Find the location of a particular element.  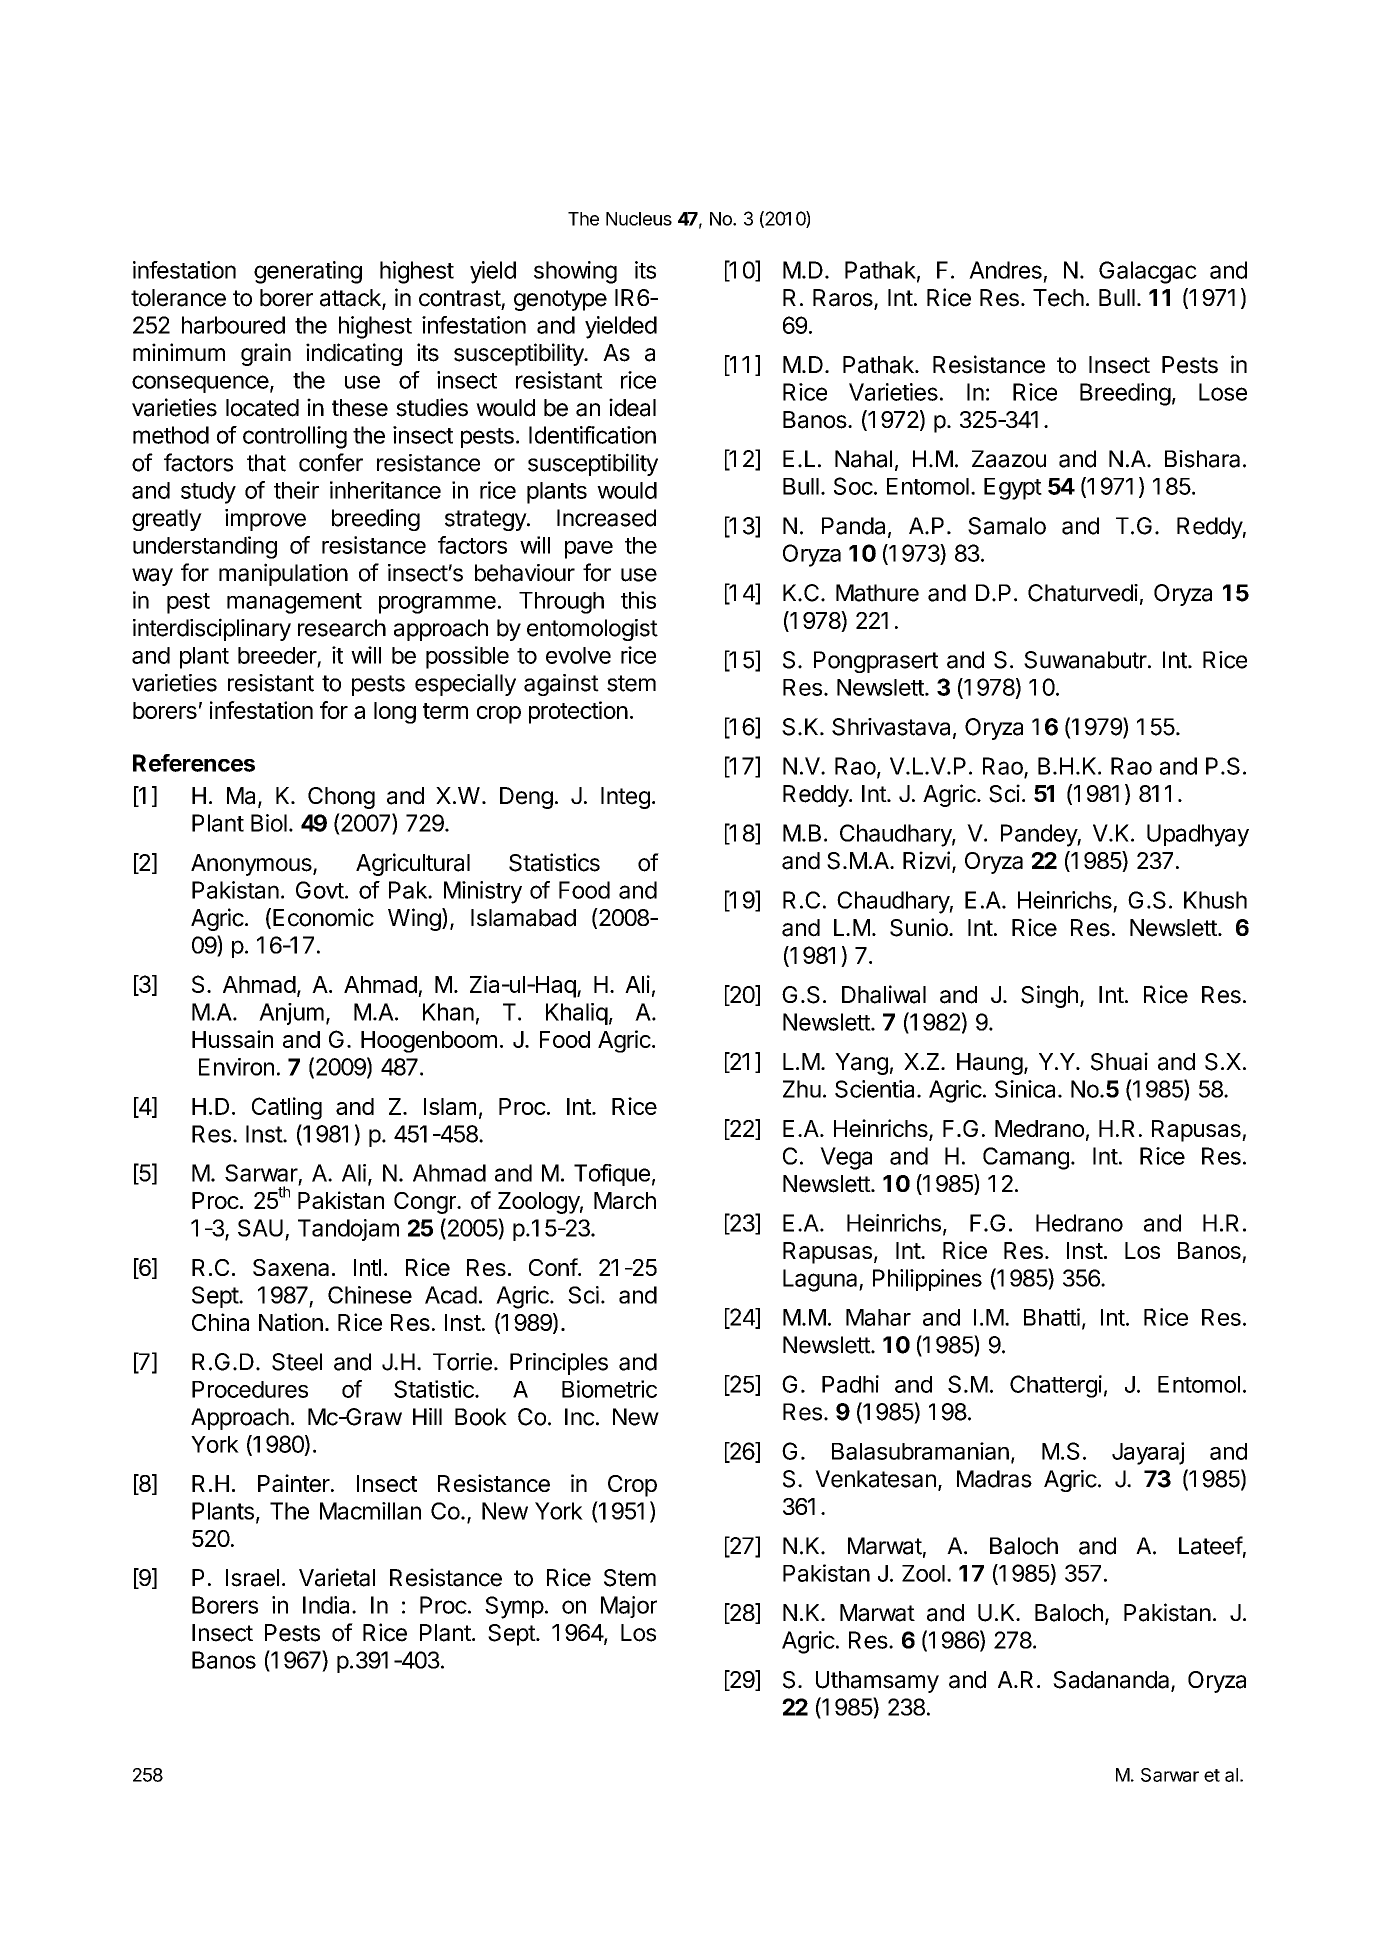

improve is located at coordinates (265, 520).
